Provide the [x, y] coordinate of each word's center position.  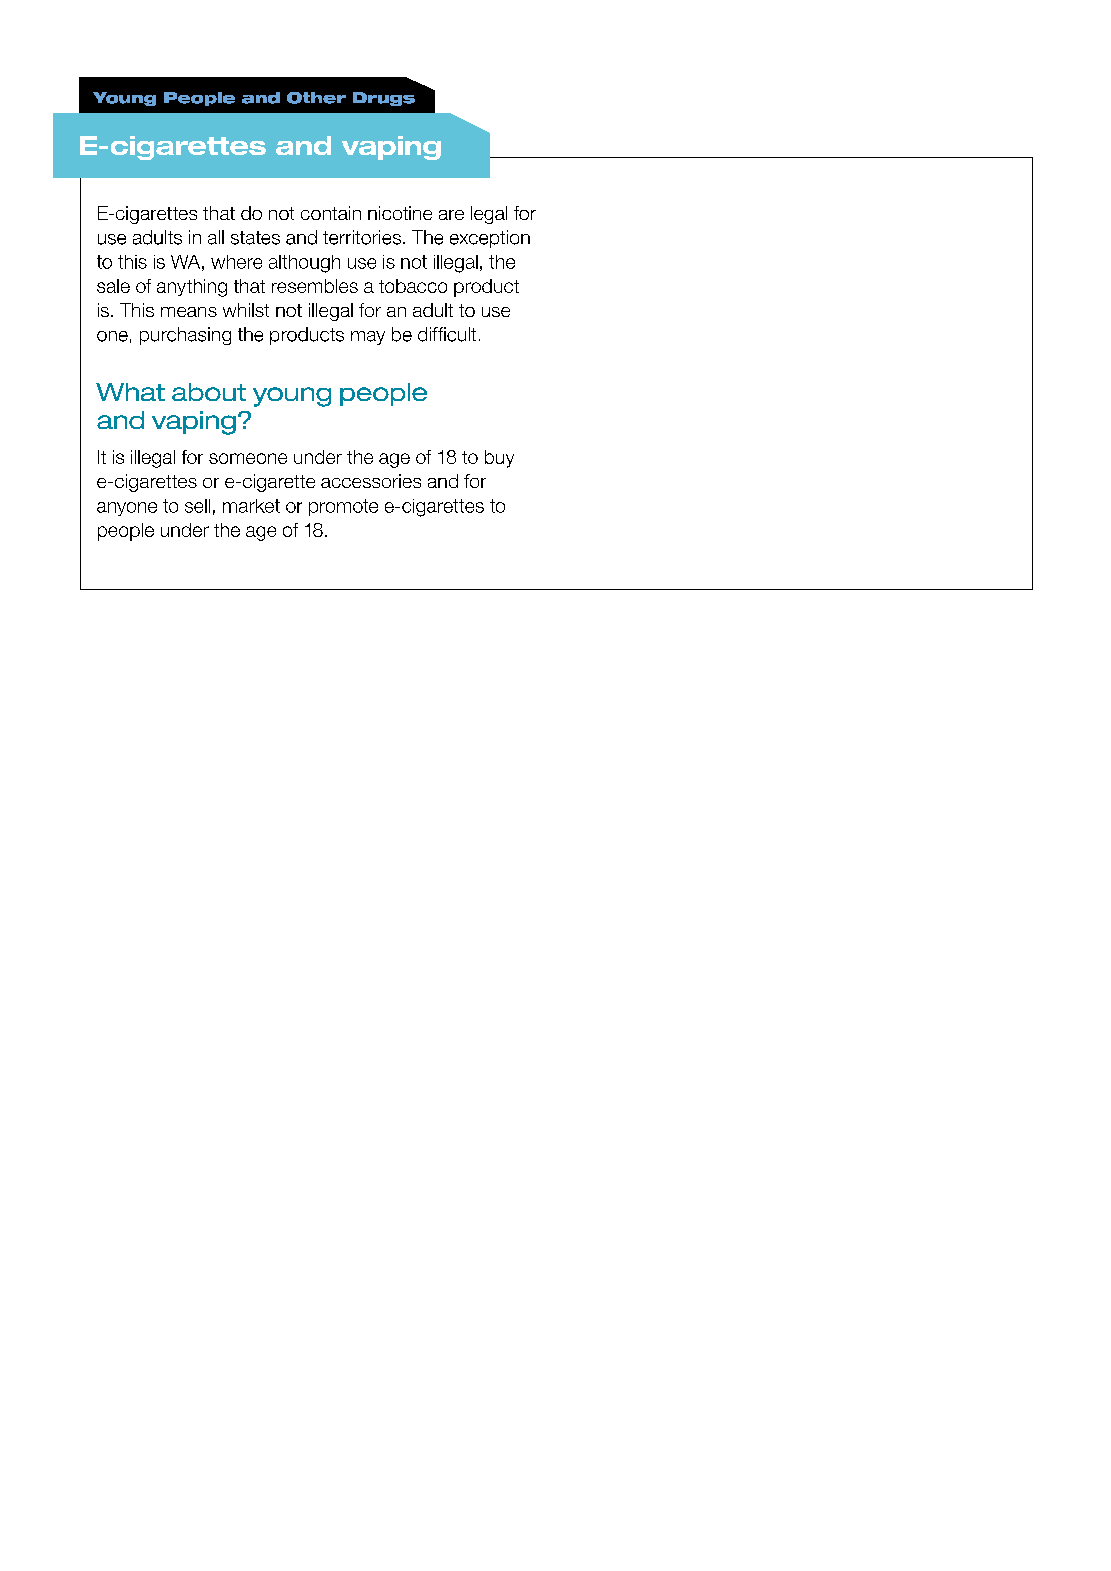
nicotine [400, 213]
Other [316, 98]
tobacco [413, 286]
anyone [127, 509]
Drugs [384, 99]
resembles [315, 286]
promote [343, 507]
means [189, 312]
